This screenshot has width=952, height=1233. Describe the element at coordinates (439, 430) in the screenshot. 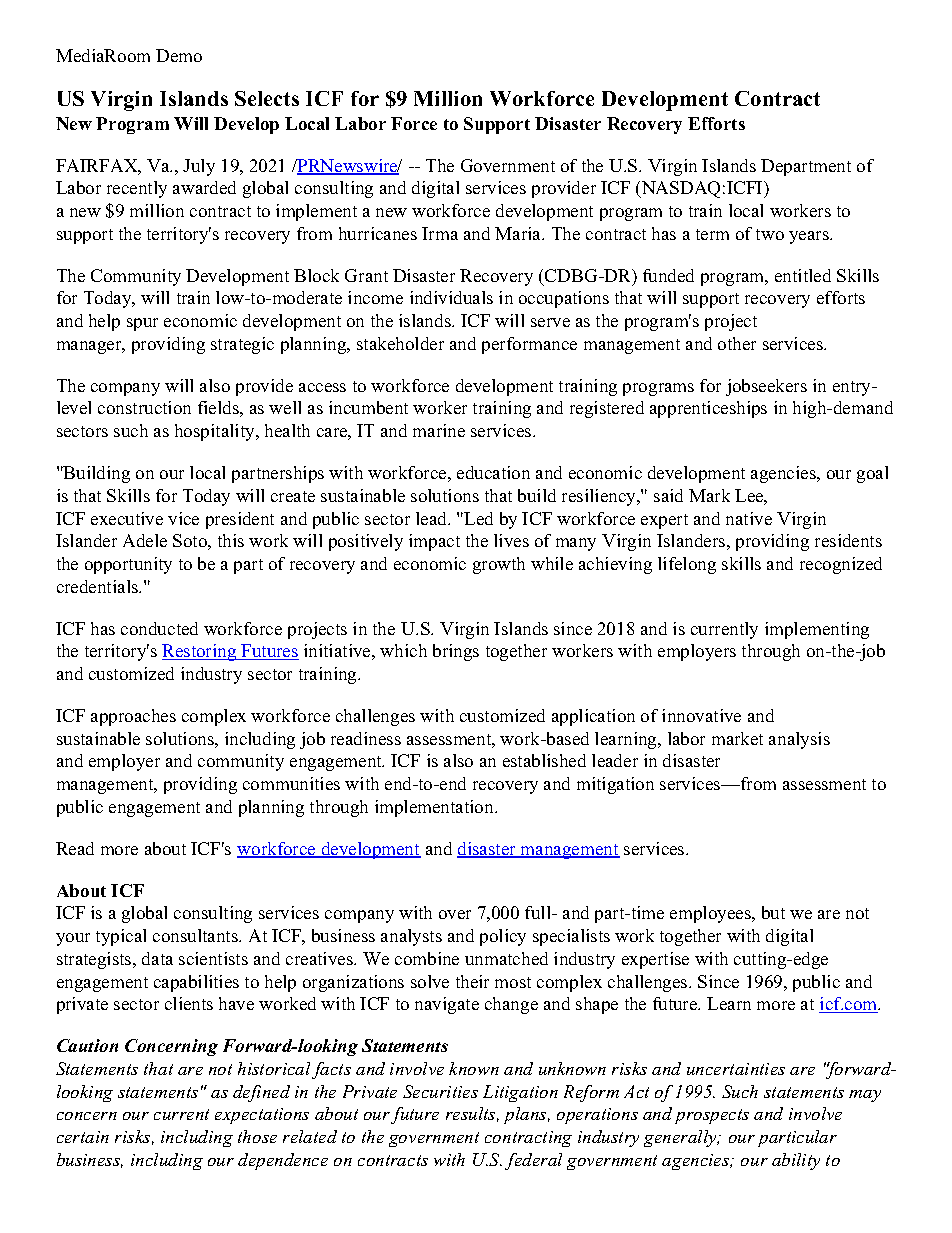

I see `marine` at that location.
